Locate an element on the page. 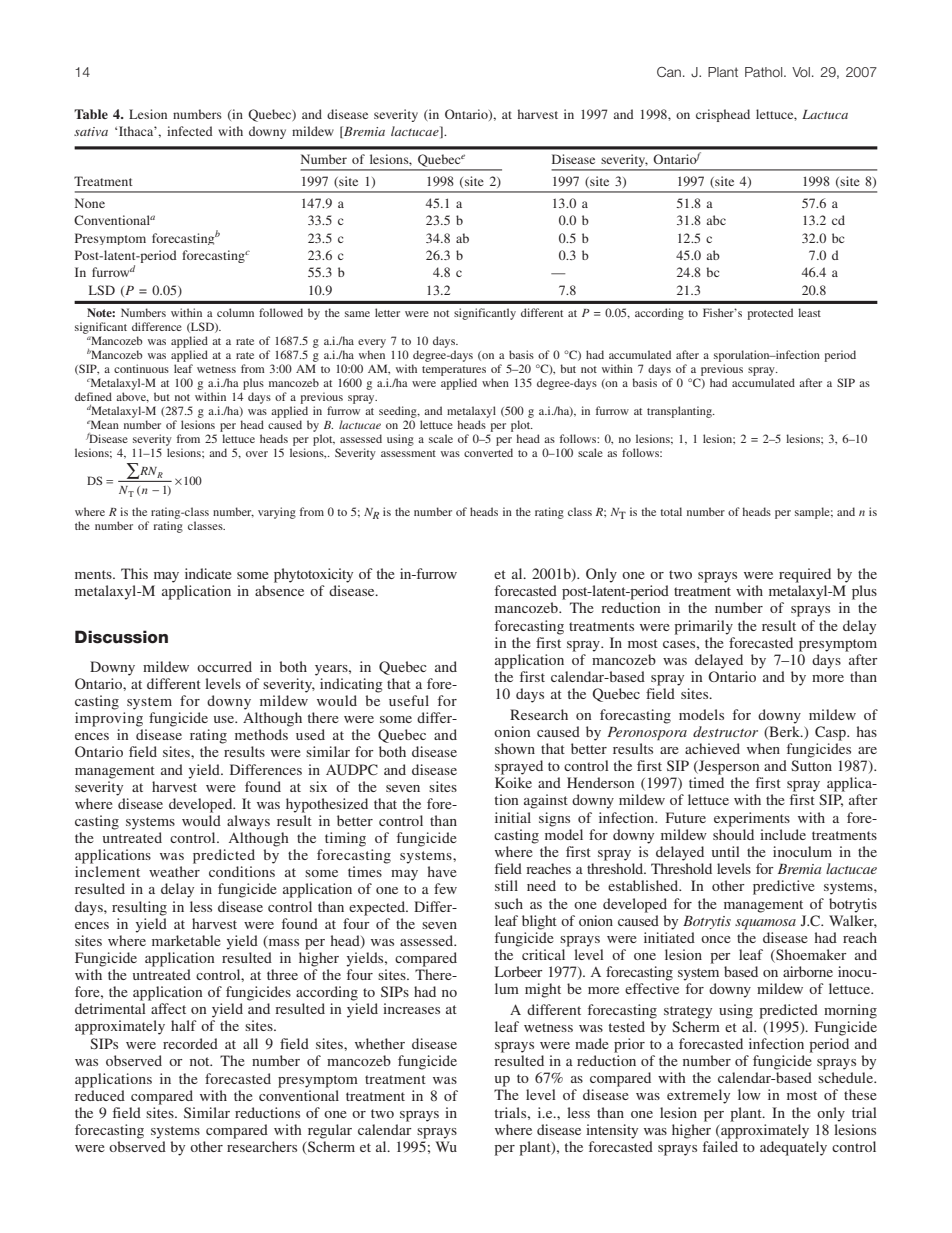 Image resolution: width=952 pixels, height=1233 pixels. Vol is located at coordinates (801, 72).
